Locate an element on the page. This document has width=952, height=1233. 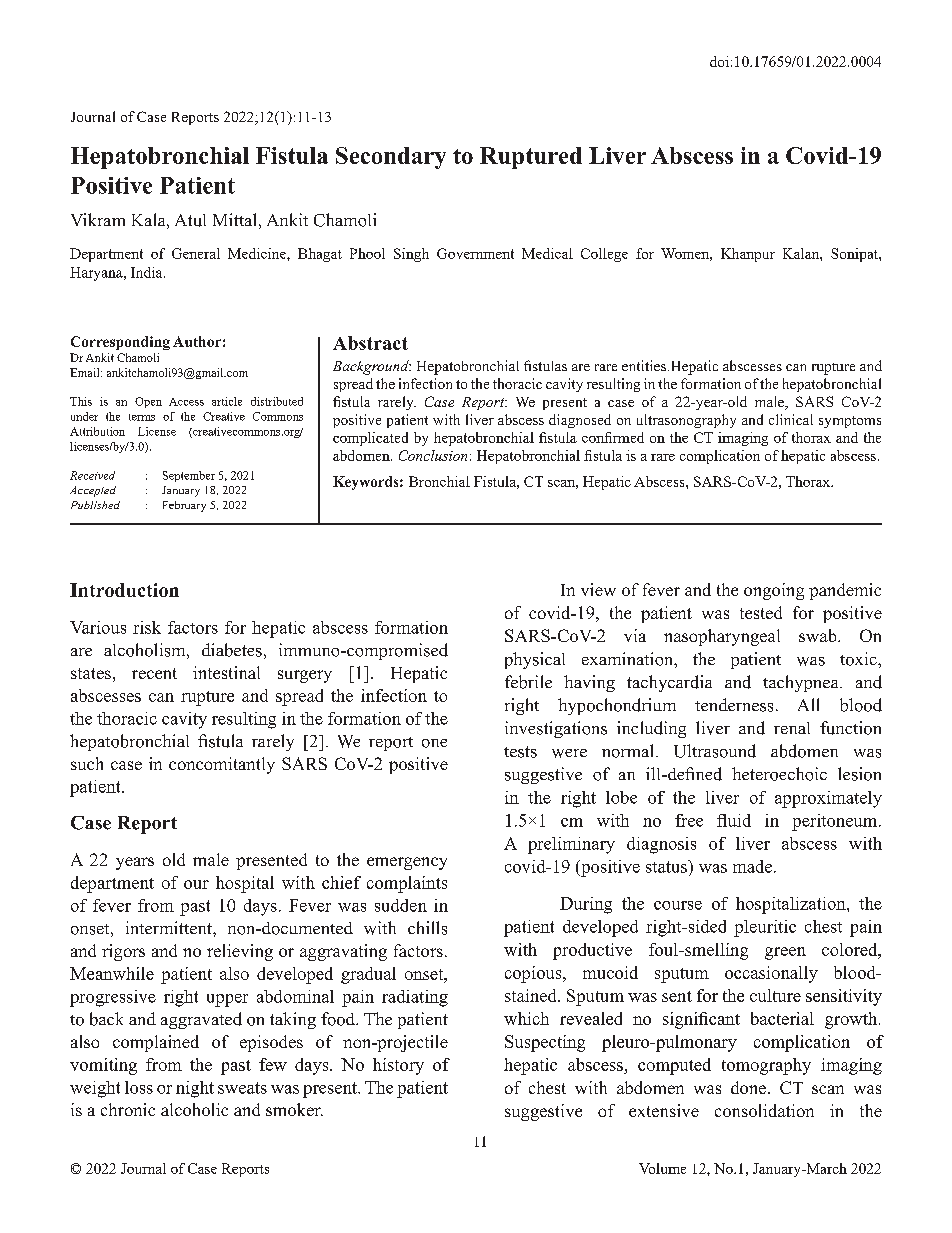
alcoholic is located at coordinates (194, 1109).
